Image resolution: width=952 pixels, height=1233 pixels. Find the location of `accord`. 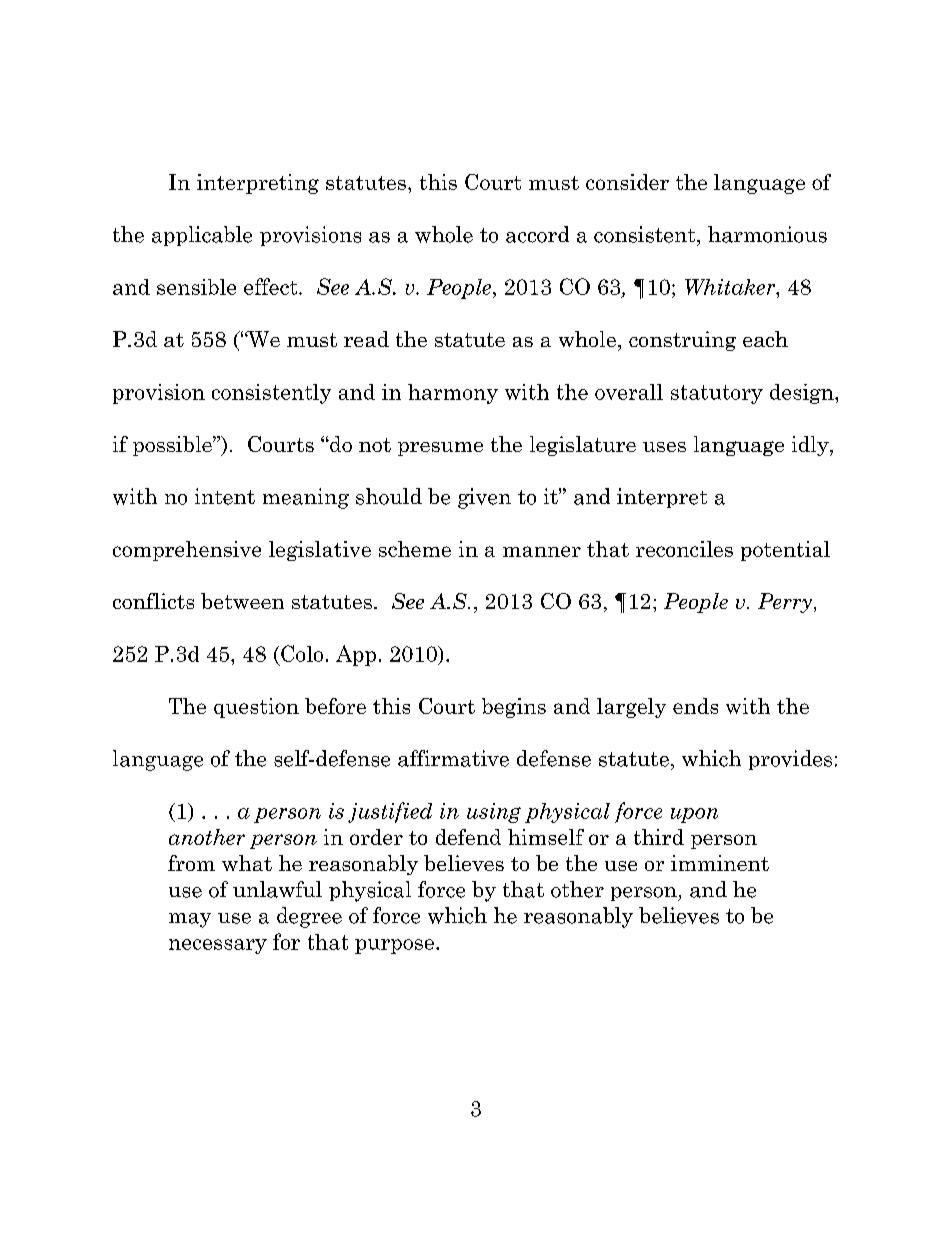

accord is located at coordinates (537, 234).
